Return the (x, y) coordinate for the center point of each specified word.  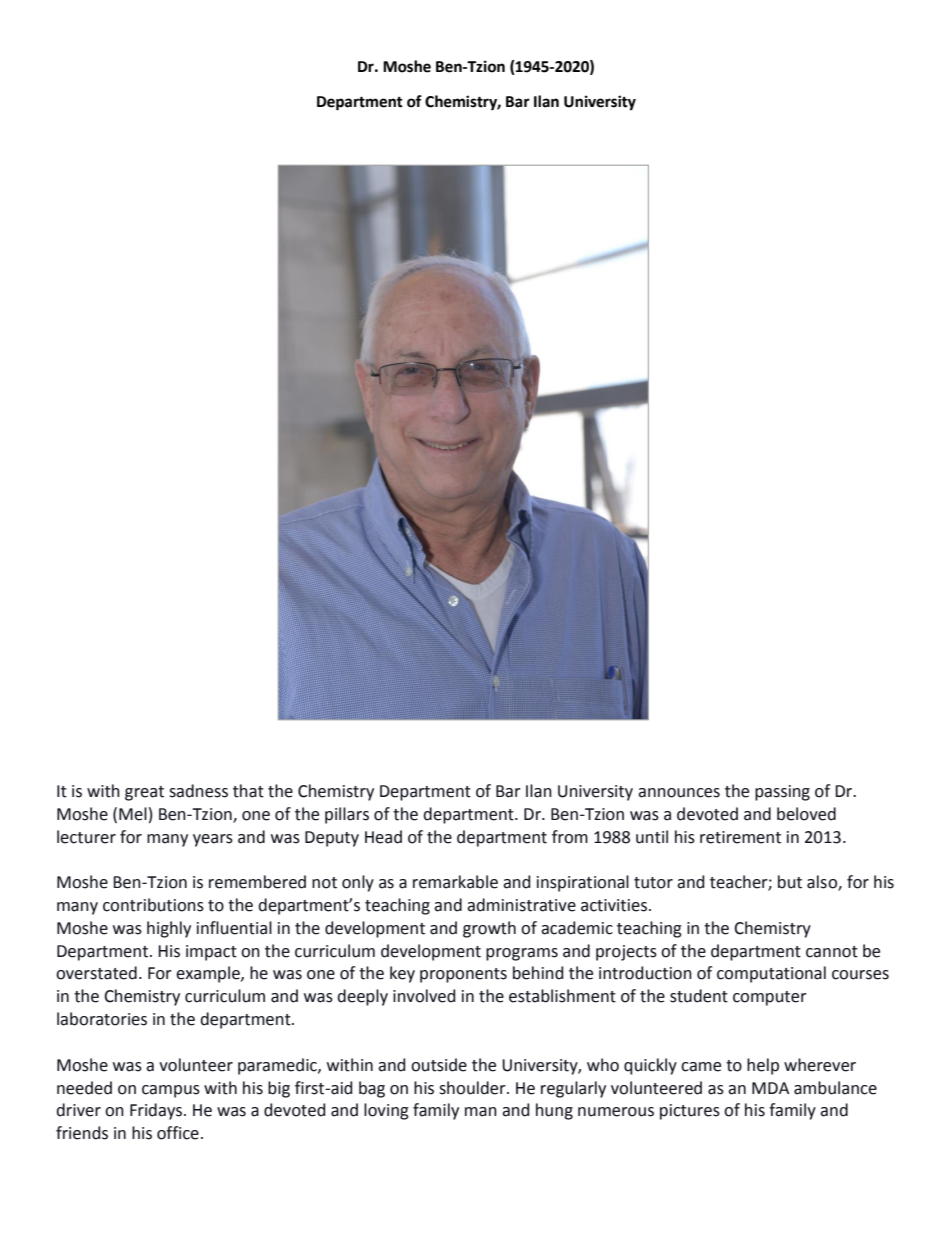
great (144, 793)
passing (782, 793)
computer (770, 998)
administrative (521, 905)
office (178, 1133)
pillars (347, 815)
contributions (153, 905)
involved (424, 996)
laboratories (102, 1019)
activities (614, 905)
